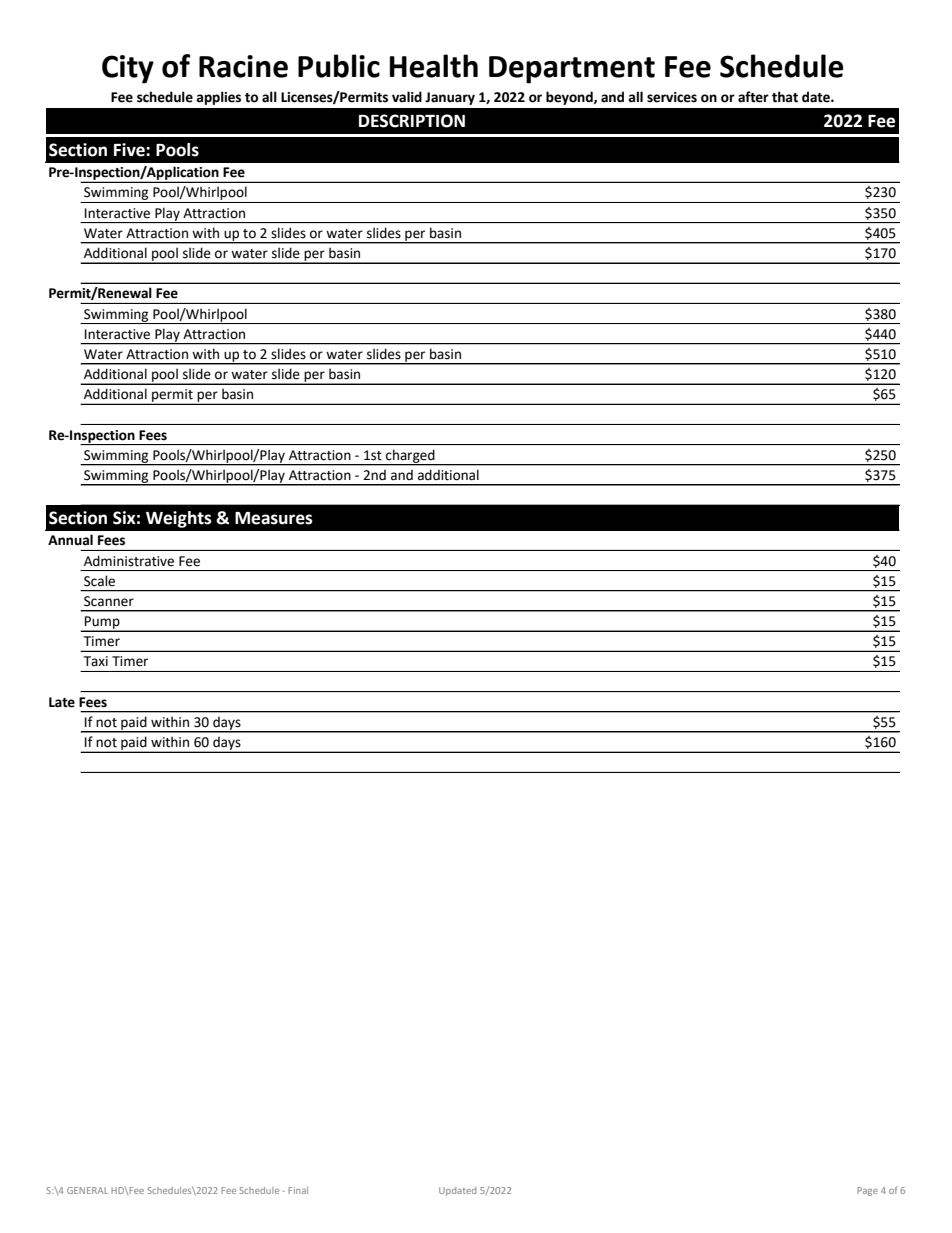  I want to click on charged, so click(410, 457).
